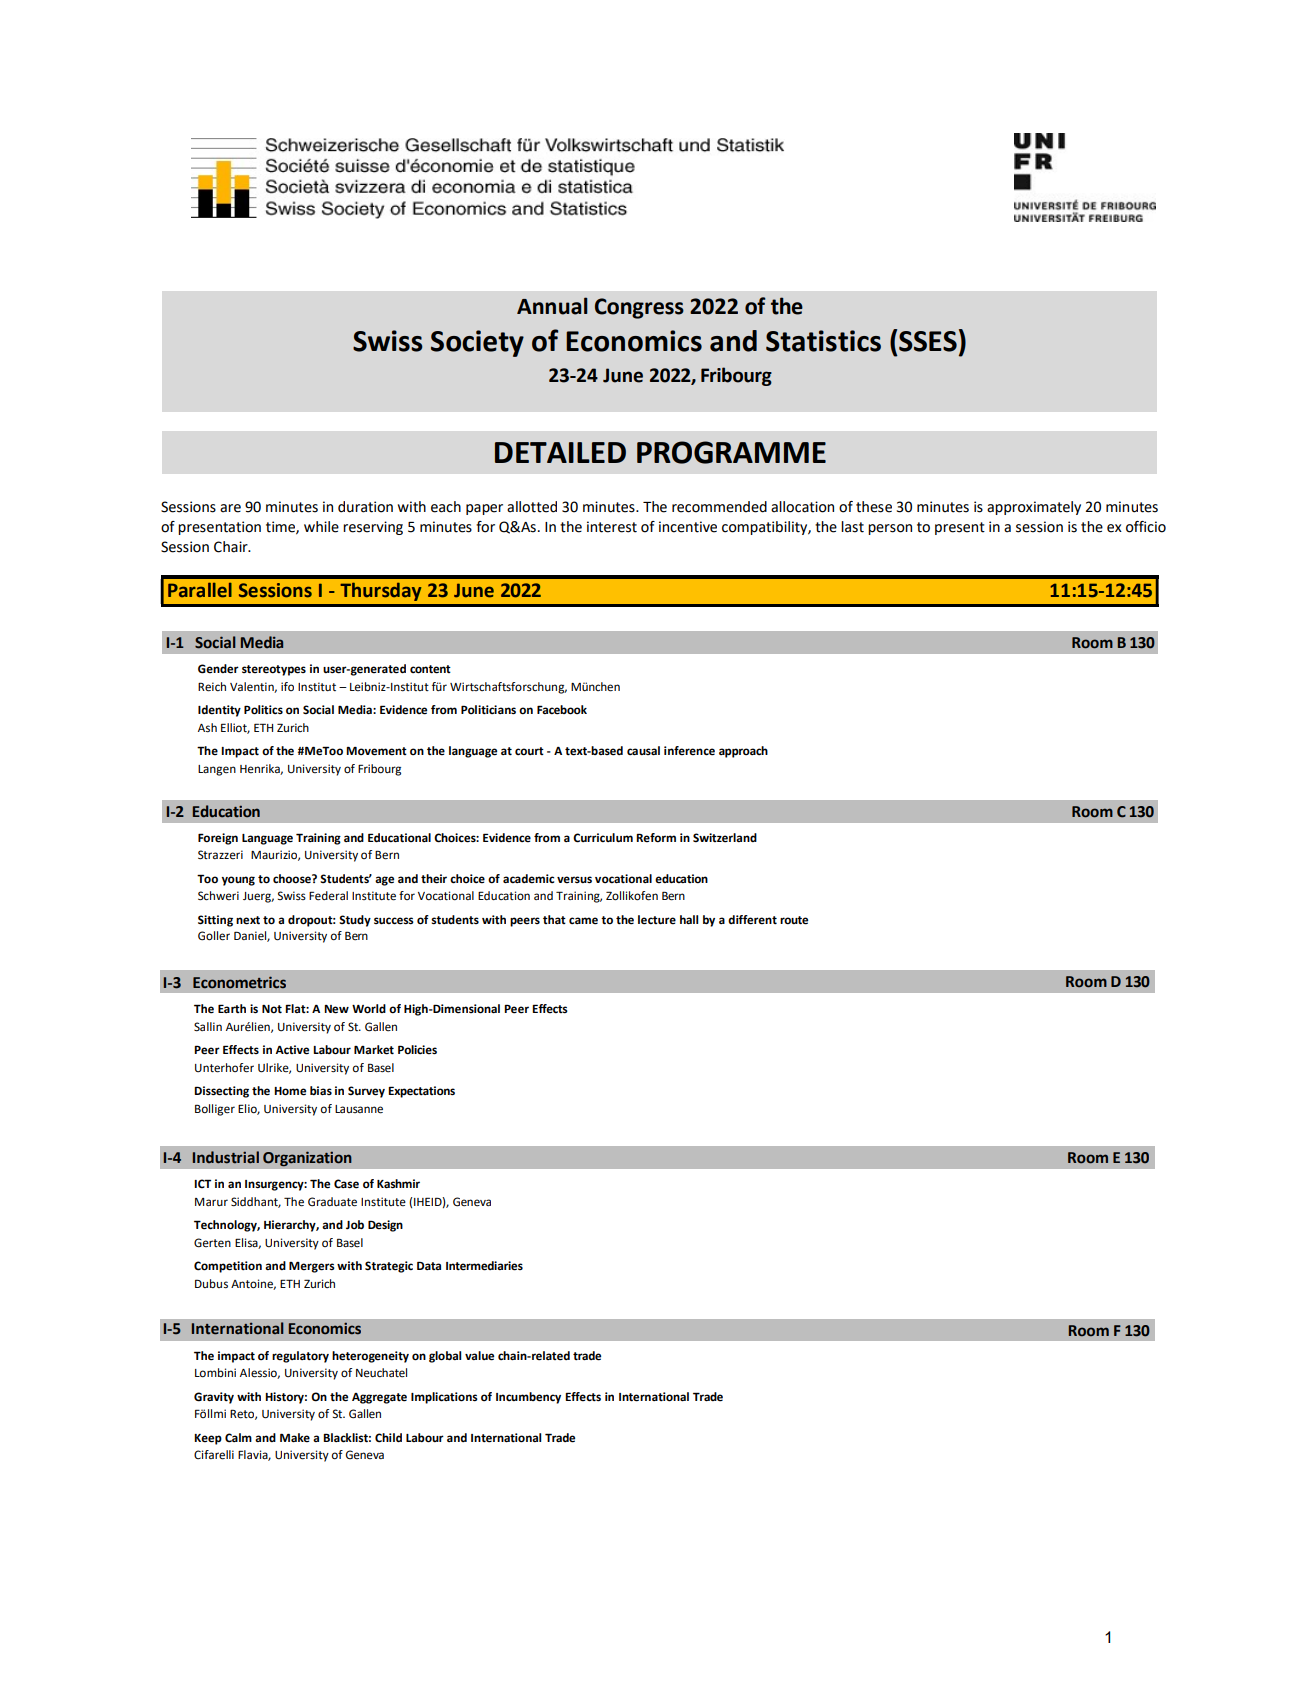 This screenshot has height=1703, width=1316. Describe the element at coordinates (295, 1438) in the screenshot. I see `Make` at that location.
